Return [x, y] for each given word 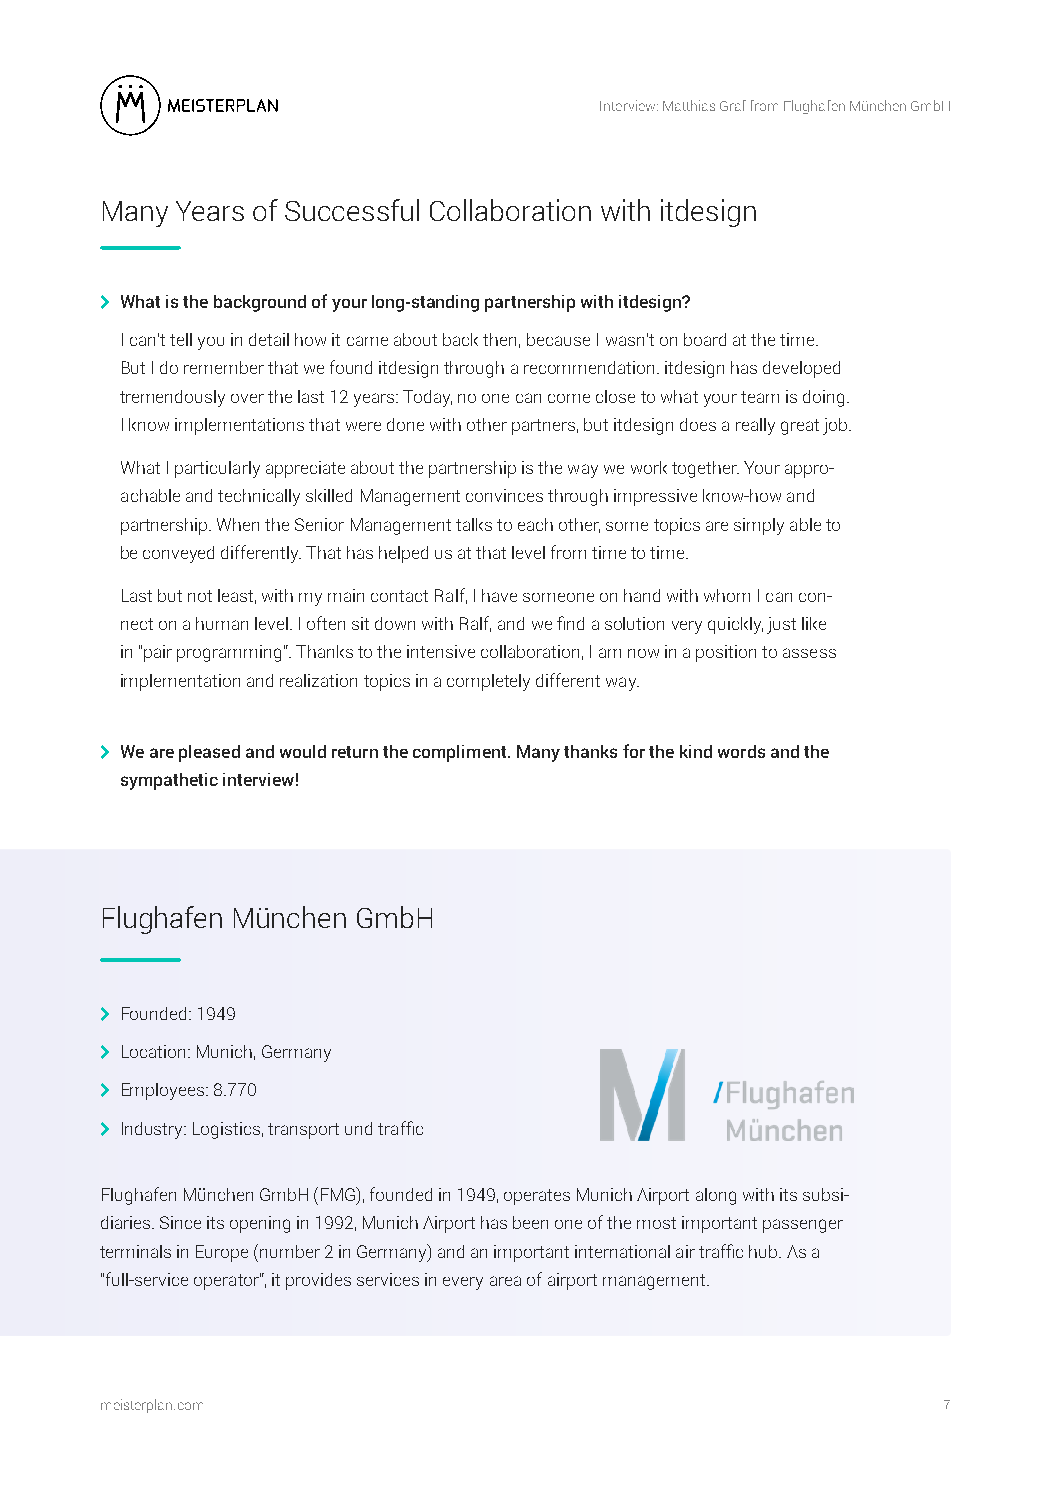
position [726, 653]
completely [488, 682]
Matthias [689, 105]
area [505, 1281]
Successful [352, 210]
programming [229, 653]
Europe [222, 1253]
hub [764, 1251]
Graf [733, 105]
